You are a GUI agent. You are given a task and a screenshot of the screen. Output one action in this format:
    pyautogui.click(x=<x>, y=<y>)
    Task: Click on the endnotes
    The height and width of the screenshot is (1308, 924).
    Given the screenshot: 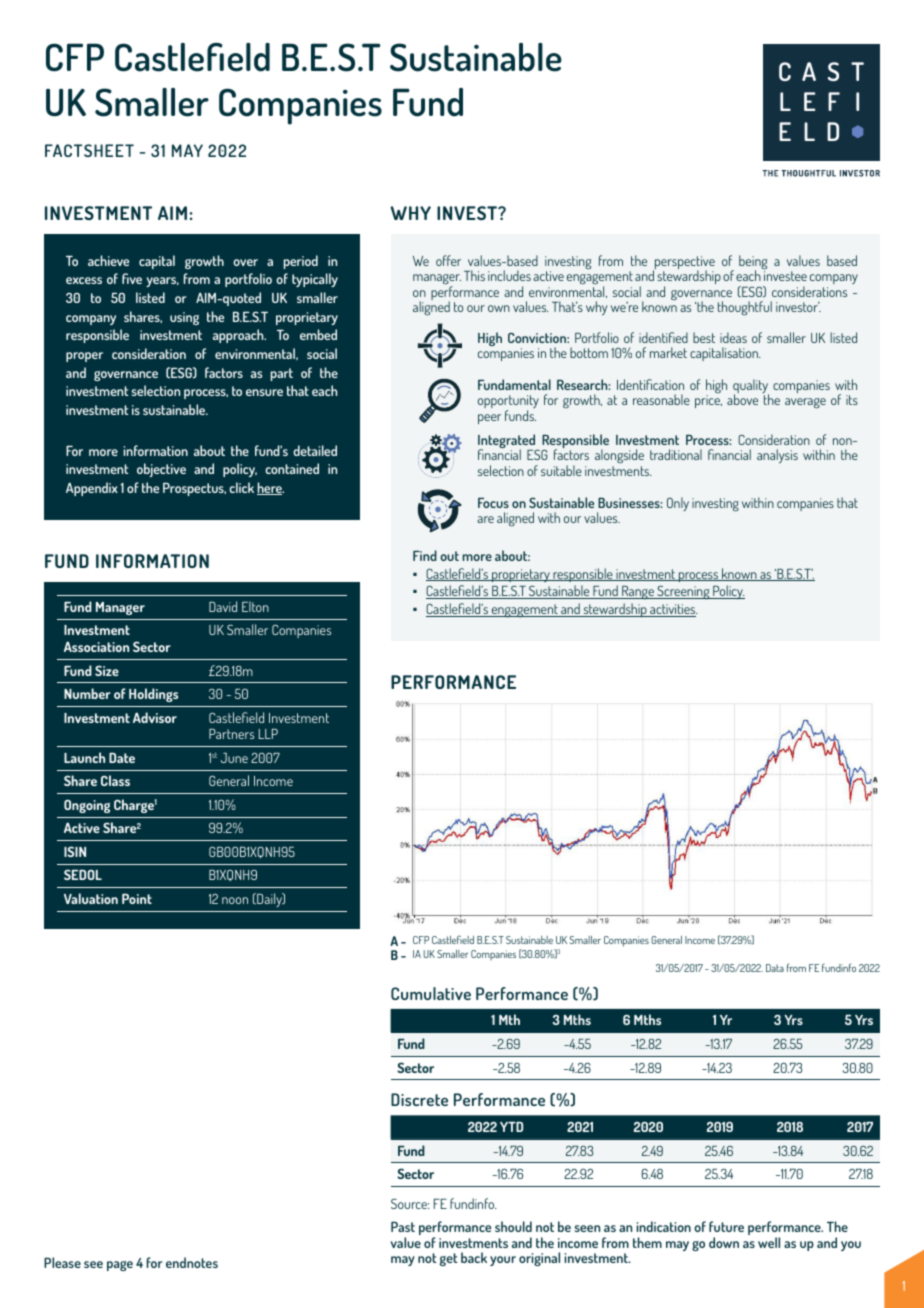 What is the action you would take?
    pyautogui.click(x=192, y=1262)
